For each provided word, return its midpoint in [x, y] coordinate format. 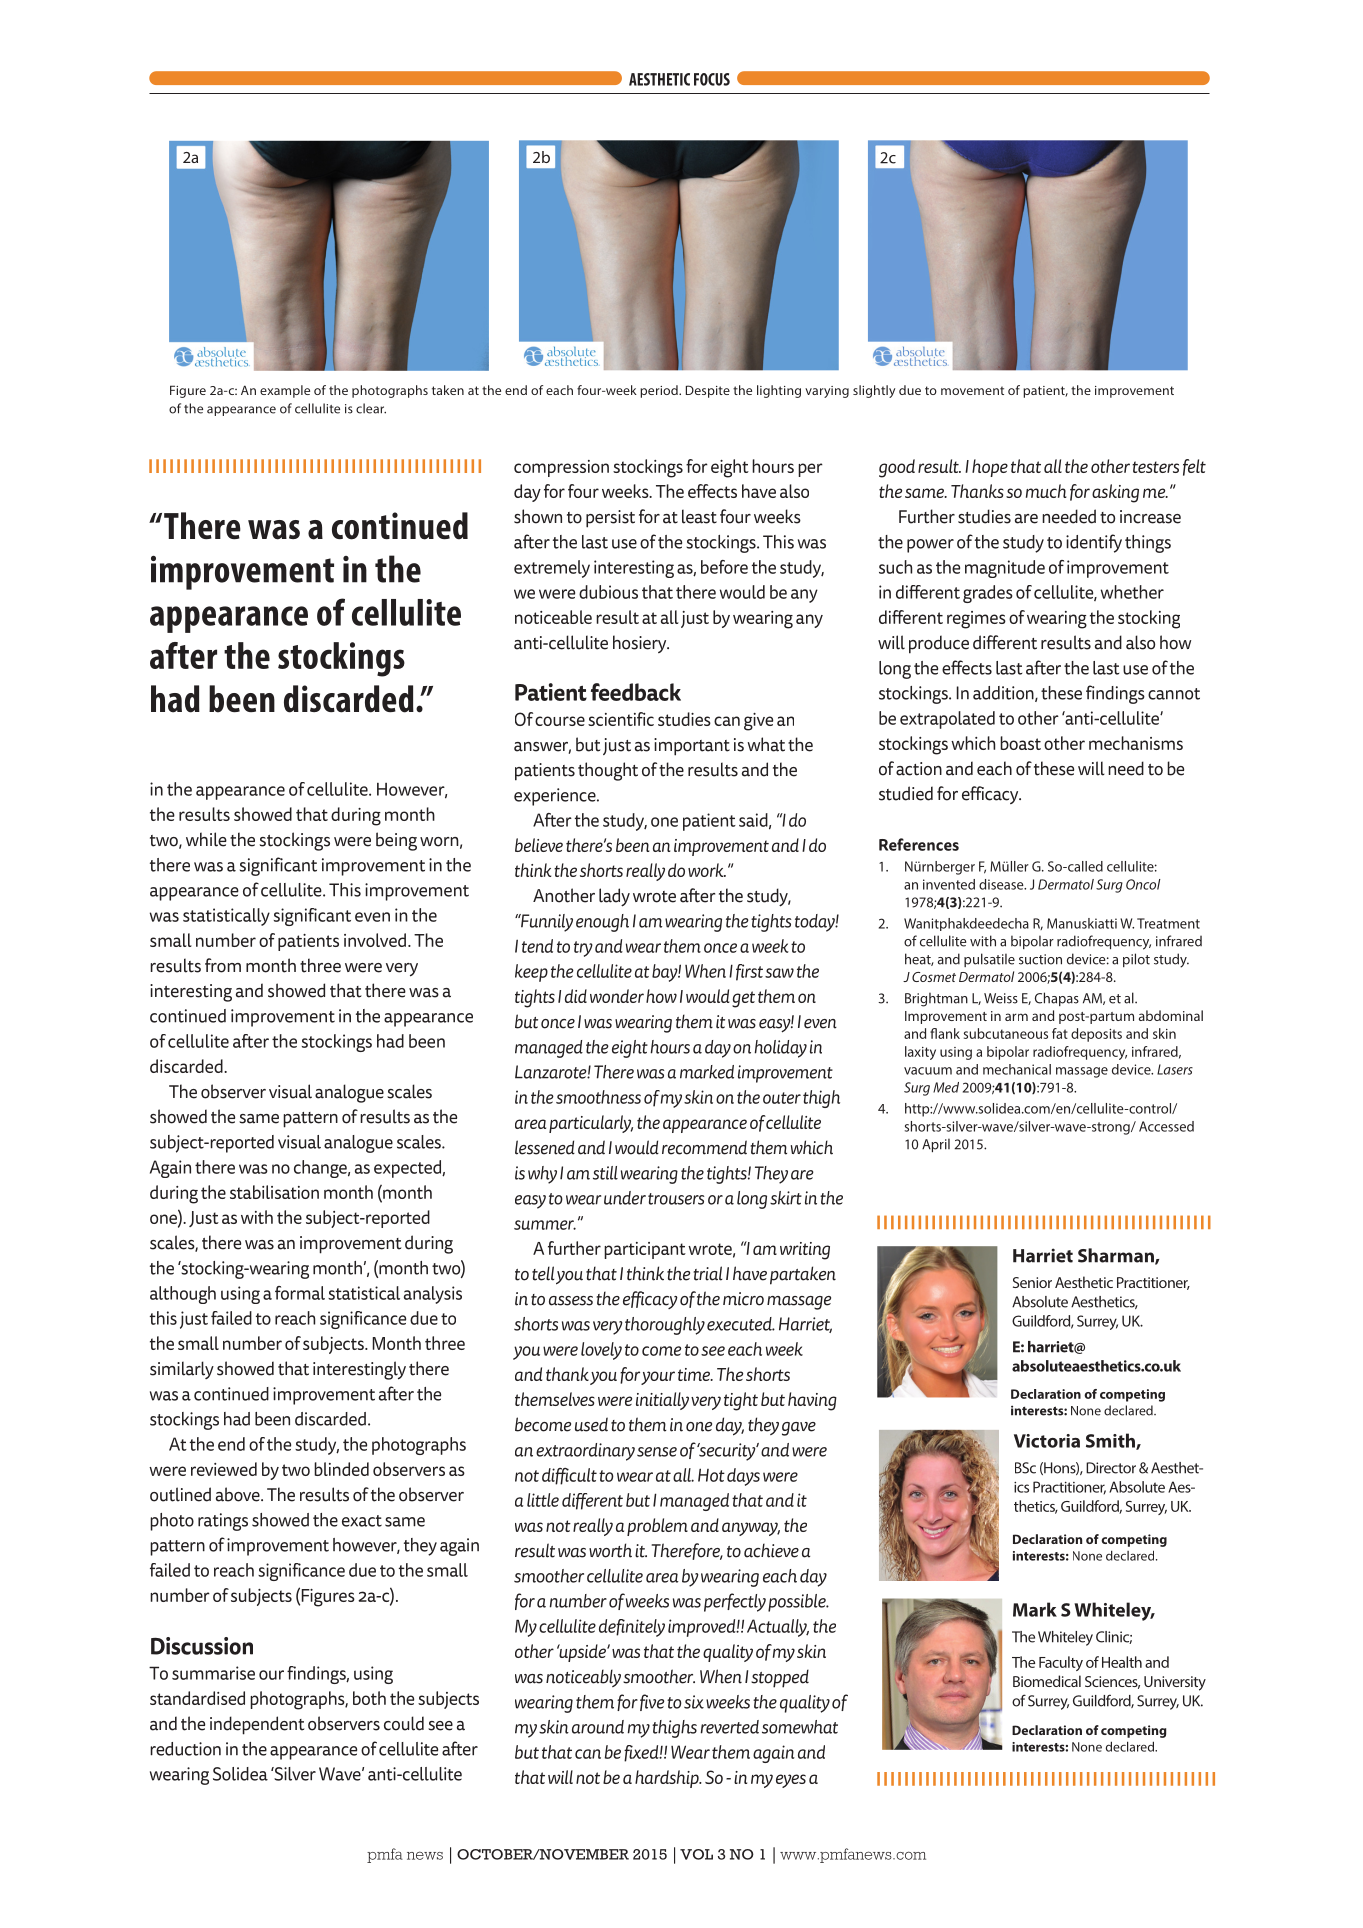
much [1046, 491]
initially [662, 1401]
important [692, 747]
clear [371, 408]
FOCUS [712, 79]
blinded [341, 1469]
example [285, 391]
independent [257, 1725]
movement [972, 390]
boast [1020, 743]
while [206, 839]
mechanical [1017, 1069]
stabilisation [274, 1192]
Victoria [1047, 1441]
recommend [704, 1147]
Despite [708, 391]
